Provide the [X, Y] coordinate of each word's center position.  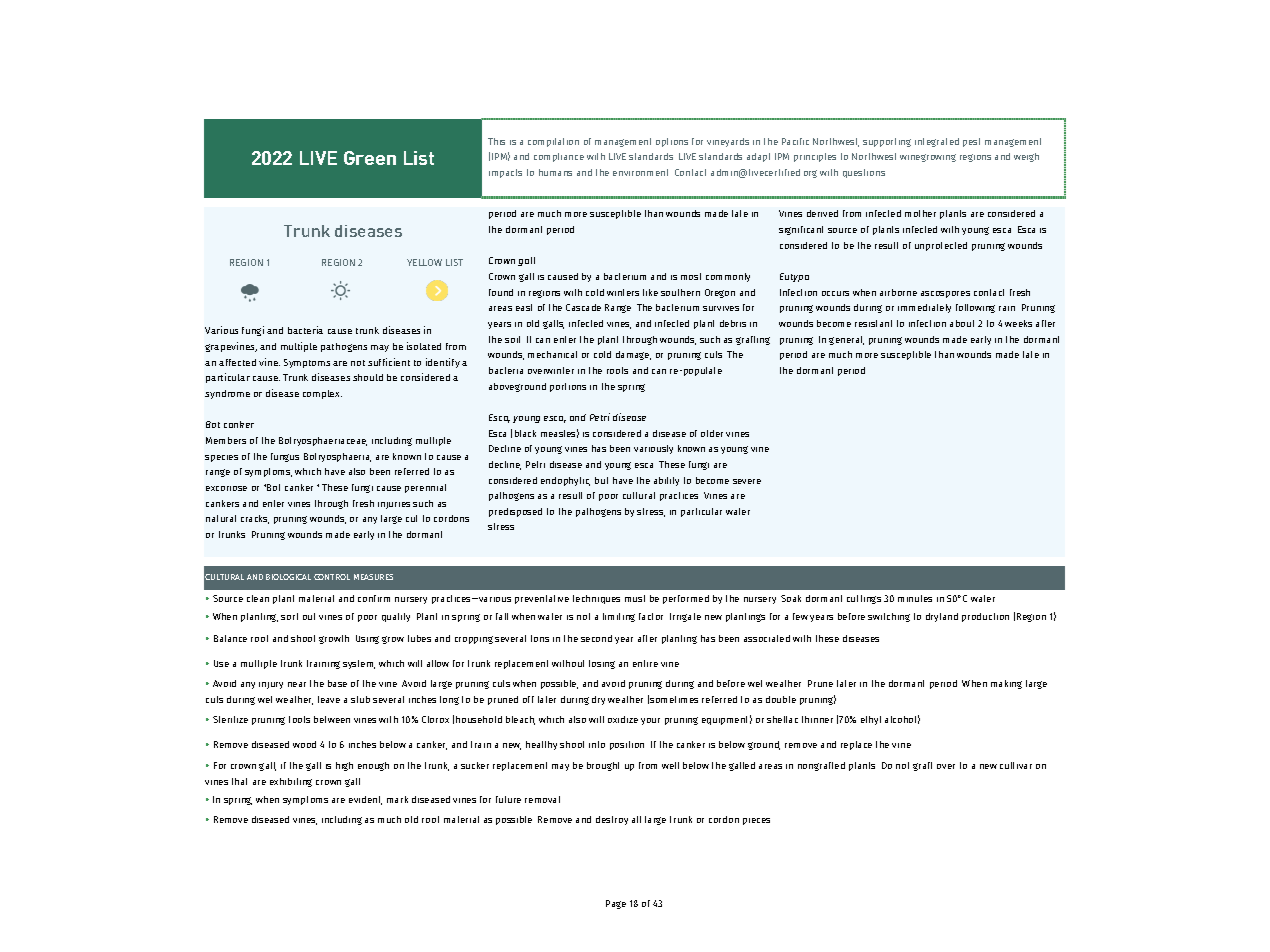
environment [640, 172]
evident [365, 800]
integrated [937, 142]
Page [616, 904]
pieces [756, 821]
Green [370, 158]
